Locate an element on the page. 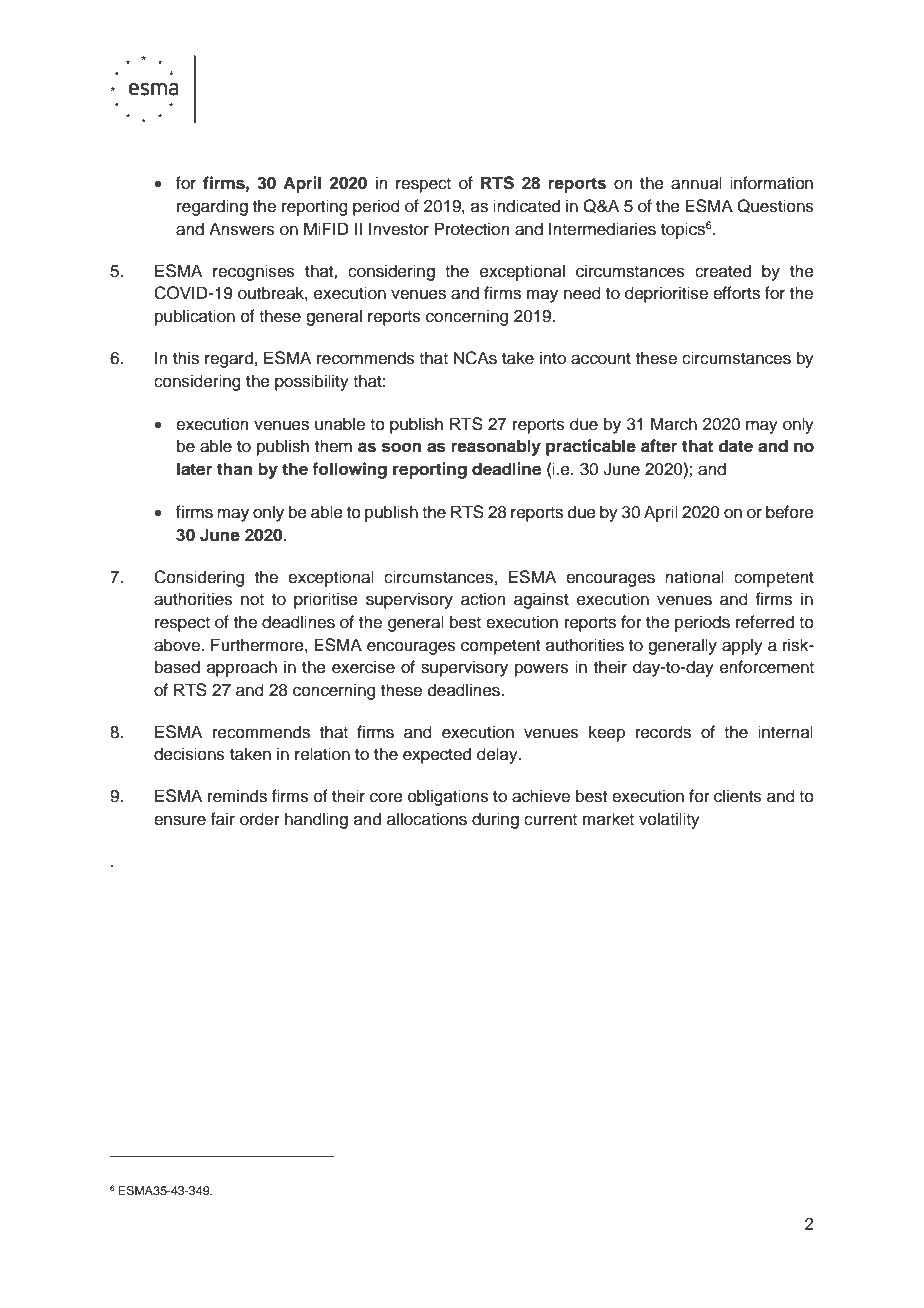 This image has height=1308, width=924. clients is located at coordinates (738, 796).
